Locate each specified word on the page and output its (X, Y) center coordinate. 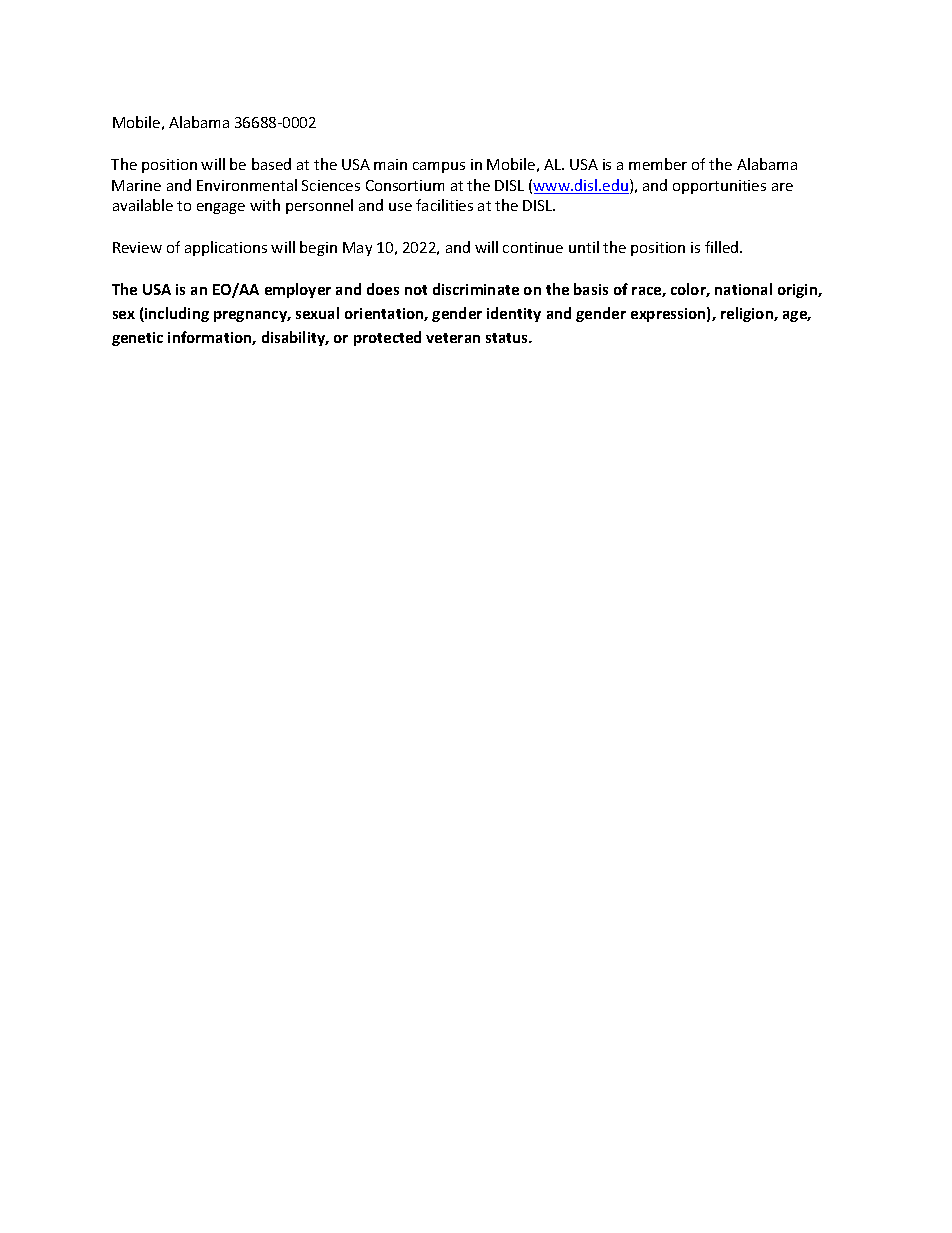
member (658, 164)
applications (226, 248)
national (743, 289)
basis (591, 289)
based (271, 164)
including (176, 314)
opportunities (719, 187)
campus (439, 167)
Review (137, 247)
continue (533, 247)
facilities (444, 205)
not (416, 290)
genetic (137, 339)
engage (221, 208)
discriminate (476, 289)
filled (723, 247)
